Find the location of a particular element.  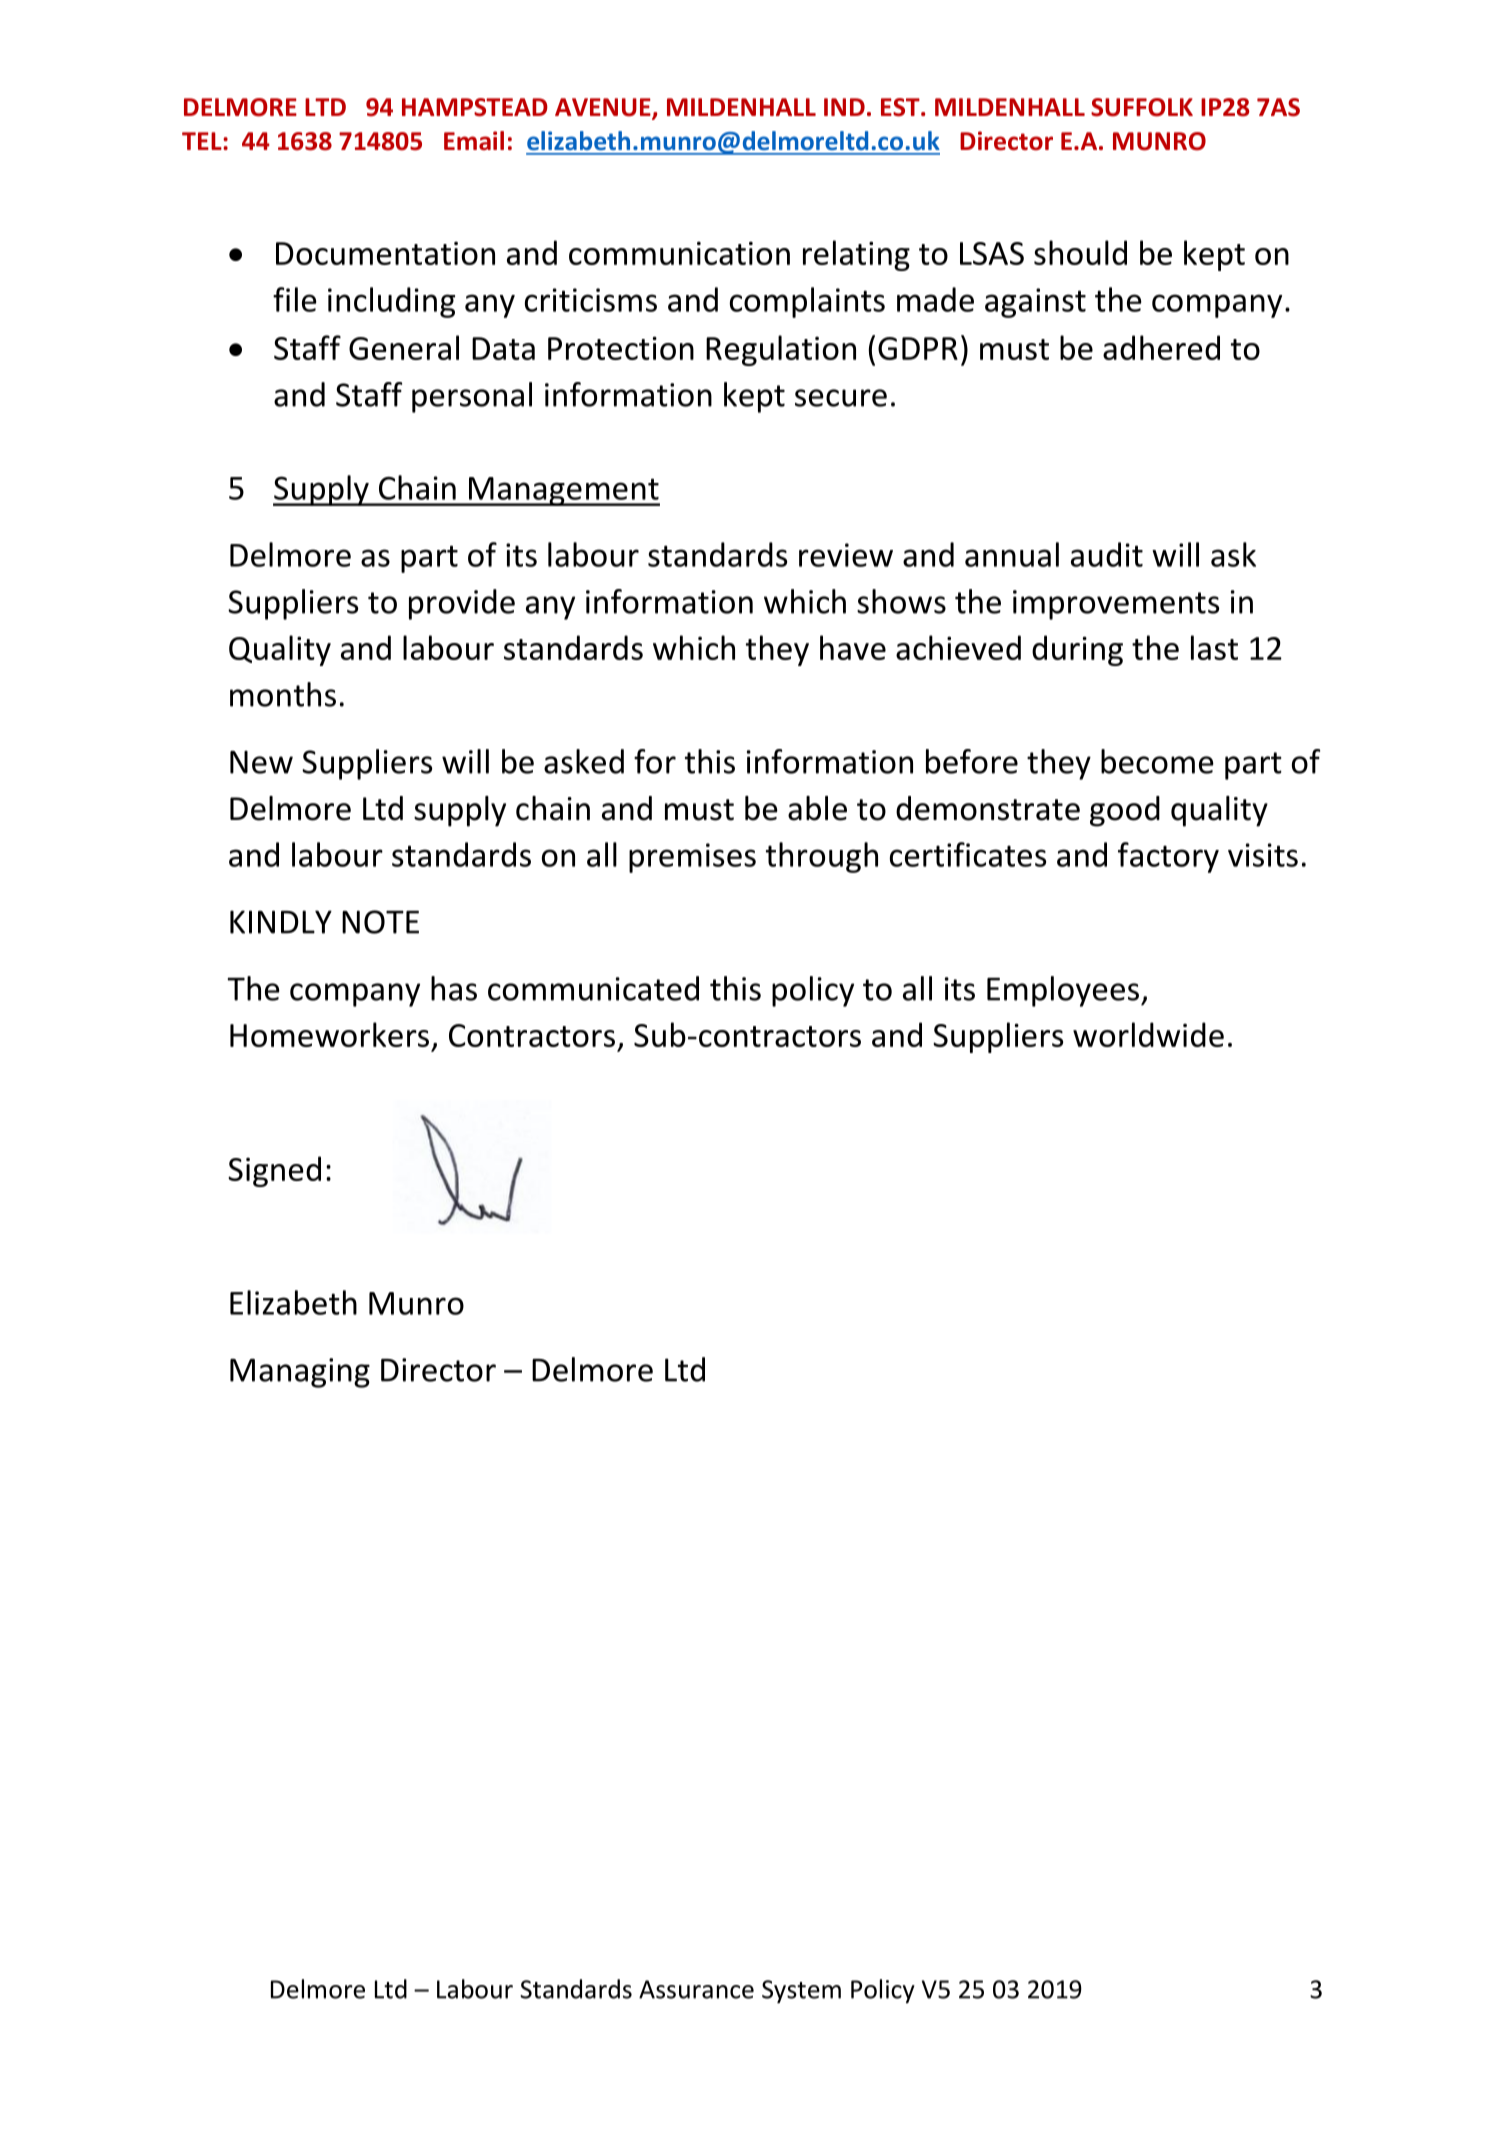

Documentation is located at coordinates (385, 253).
